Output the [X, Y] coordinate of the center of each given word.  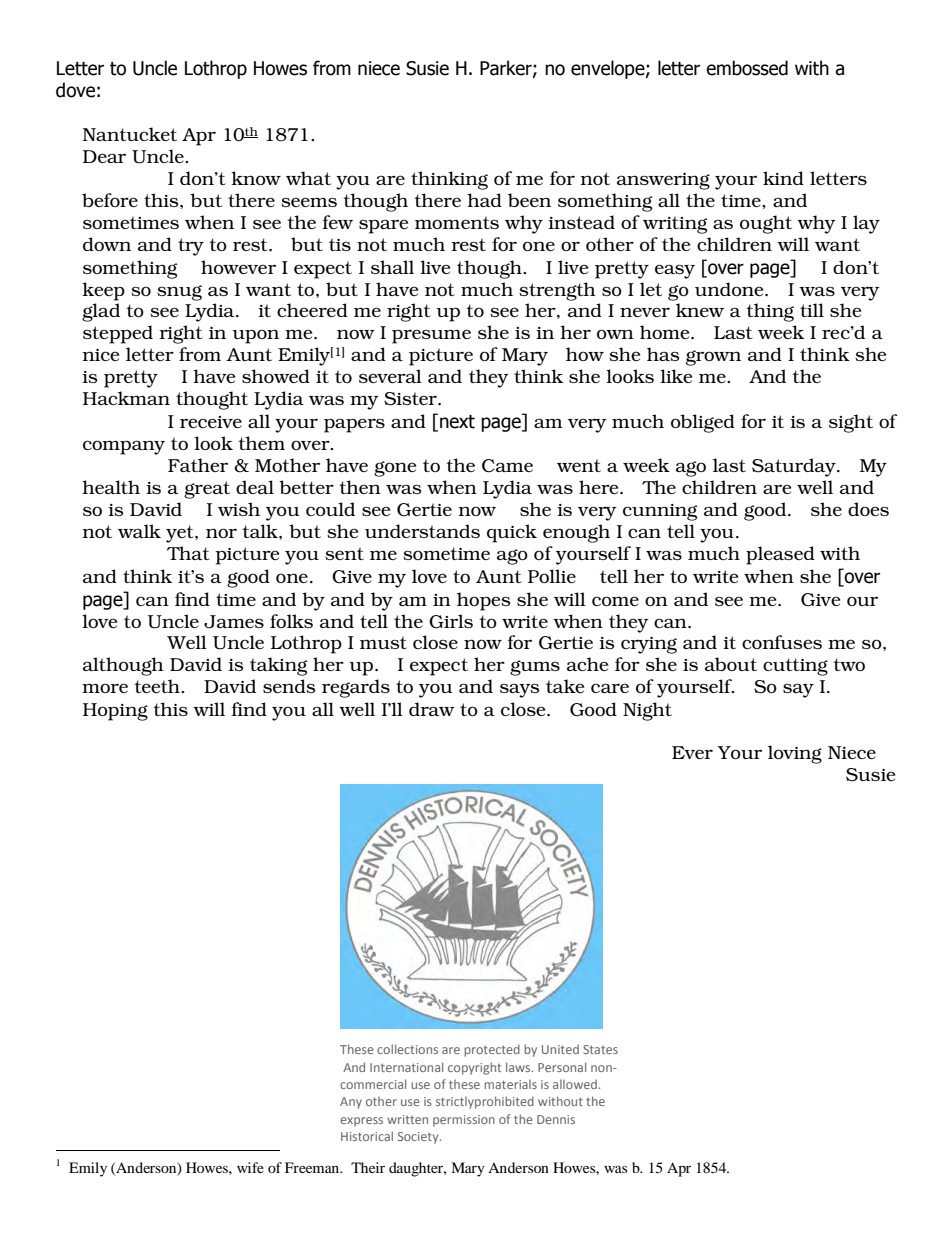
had [484, 200]
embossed [747, 68]
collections [407, 1049]
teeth [158, 686]
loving [795, 754]
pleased [780, 555]
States [600, 1049]
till [812, 310]
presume [431, 336]
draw [432, 709]
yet [181, 534]
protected [492, 1050]
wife [250, 1167]
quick [512, 533]
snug [179, 293]
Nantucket [130, 134]
